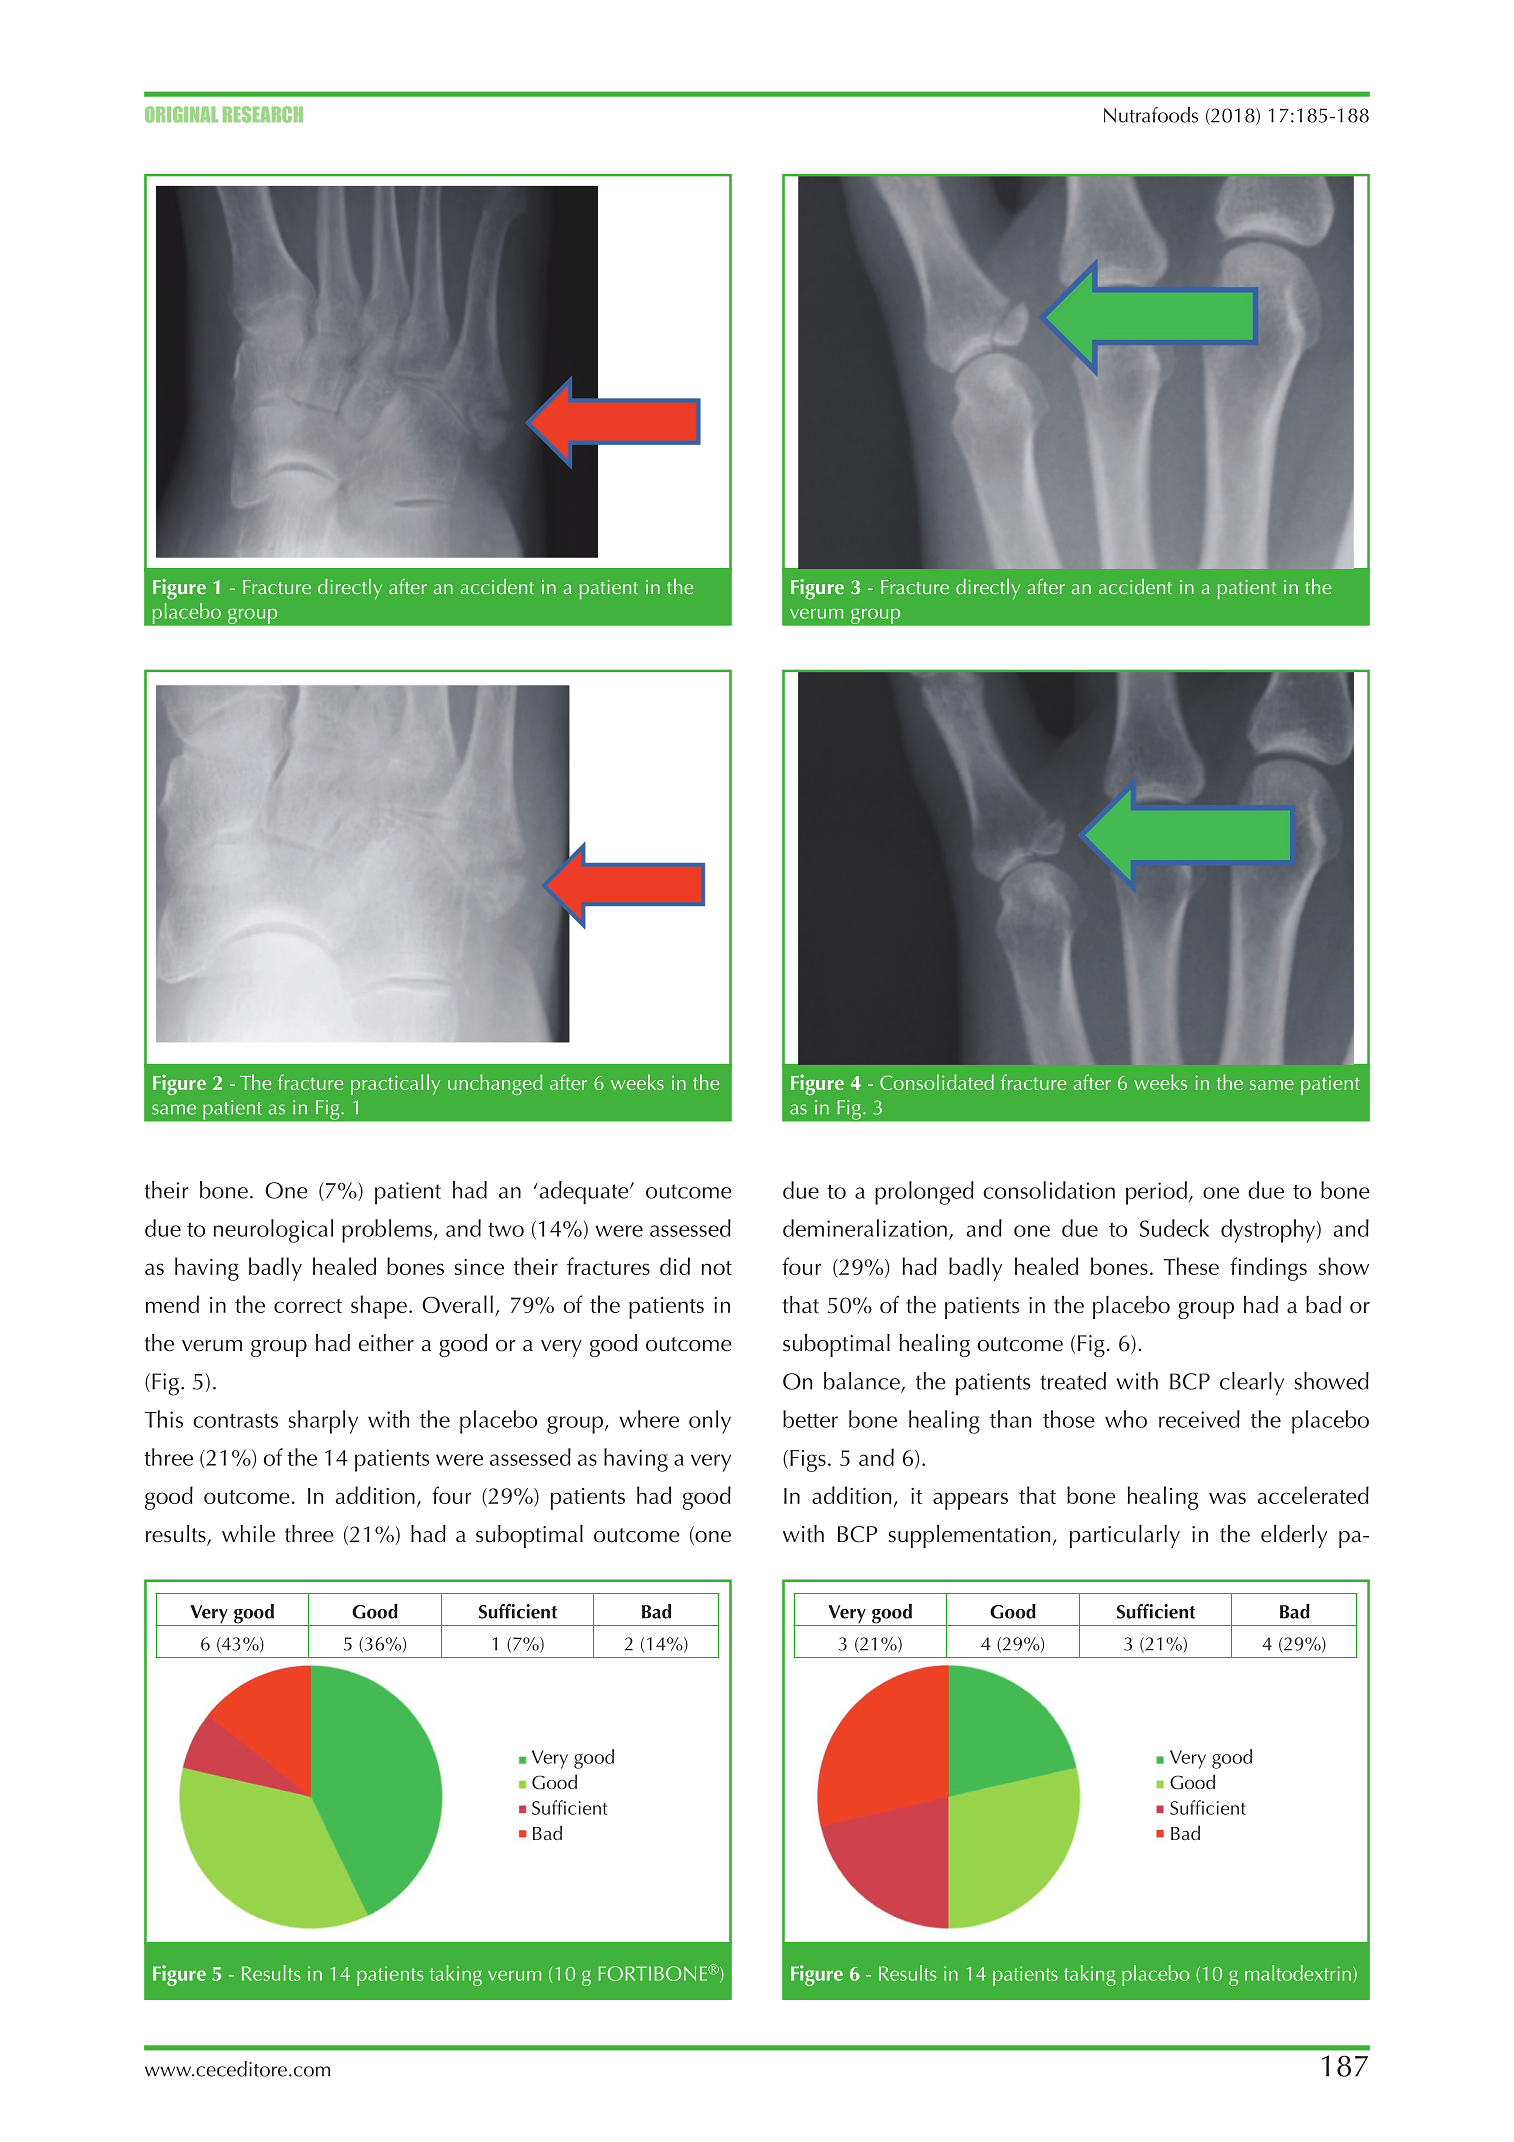 The height and width of the screenshot is (2142, 1514). Describe the element at coordinates (716, 1268) in the screenshot. I see `not` at that location.
